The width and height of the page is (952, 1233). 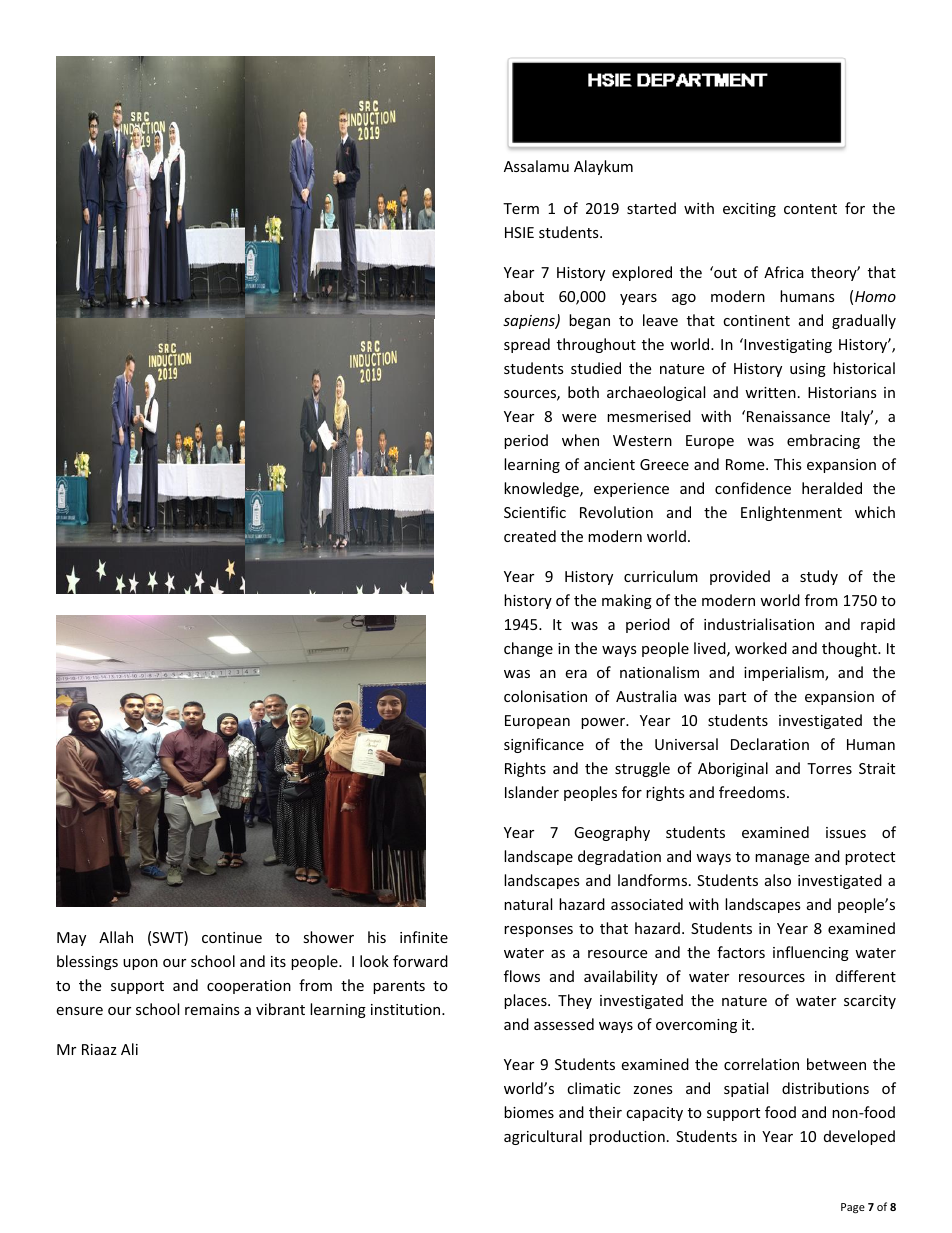 What do you see at coordinates (785, 673) in the page?
I see `imperialism` at bounding box center [785, 673].
